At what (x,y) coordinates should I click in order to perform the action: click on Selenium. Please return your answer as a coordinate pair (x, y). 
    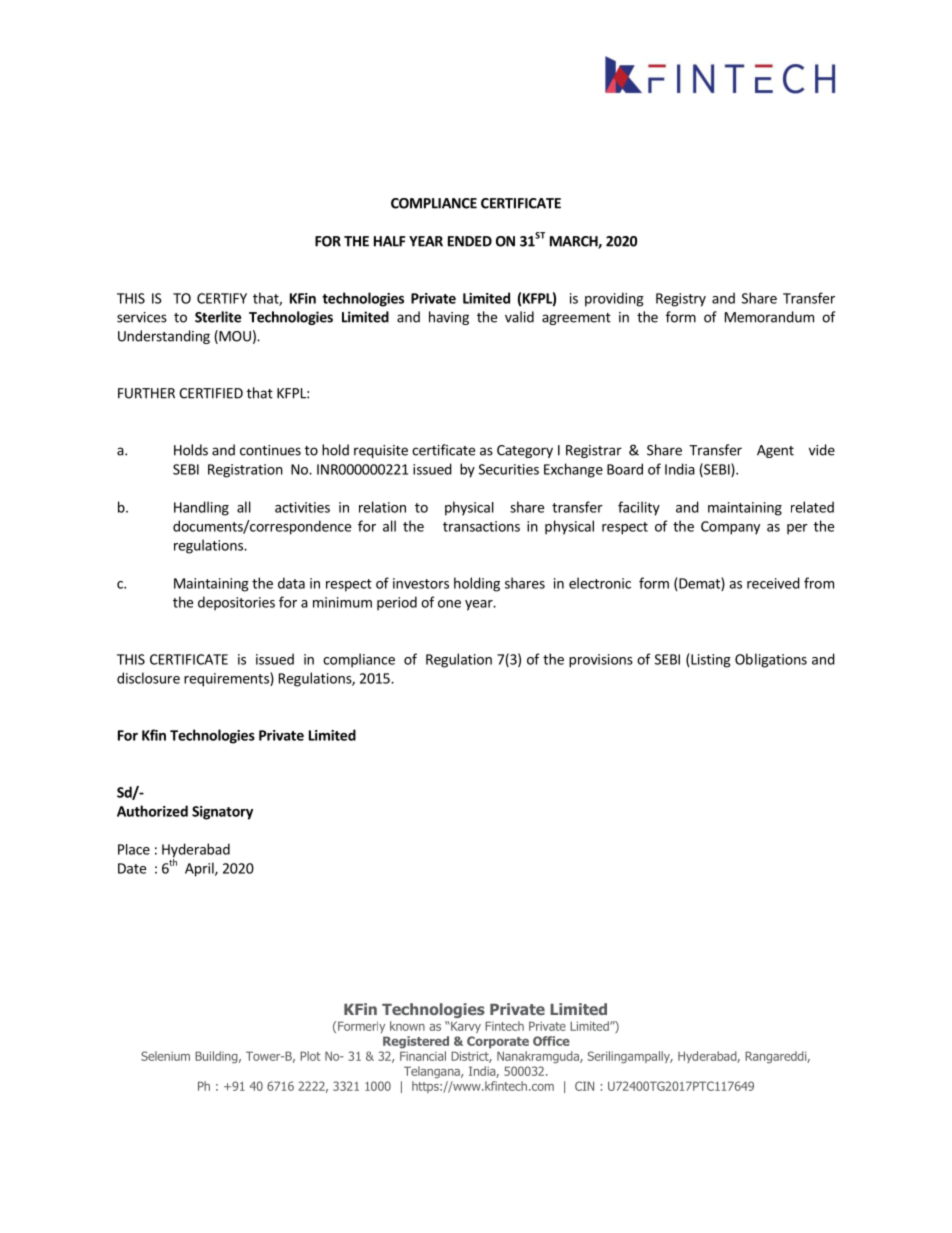
    Looking at the image, I should click on (165, 1056).
